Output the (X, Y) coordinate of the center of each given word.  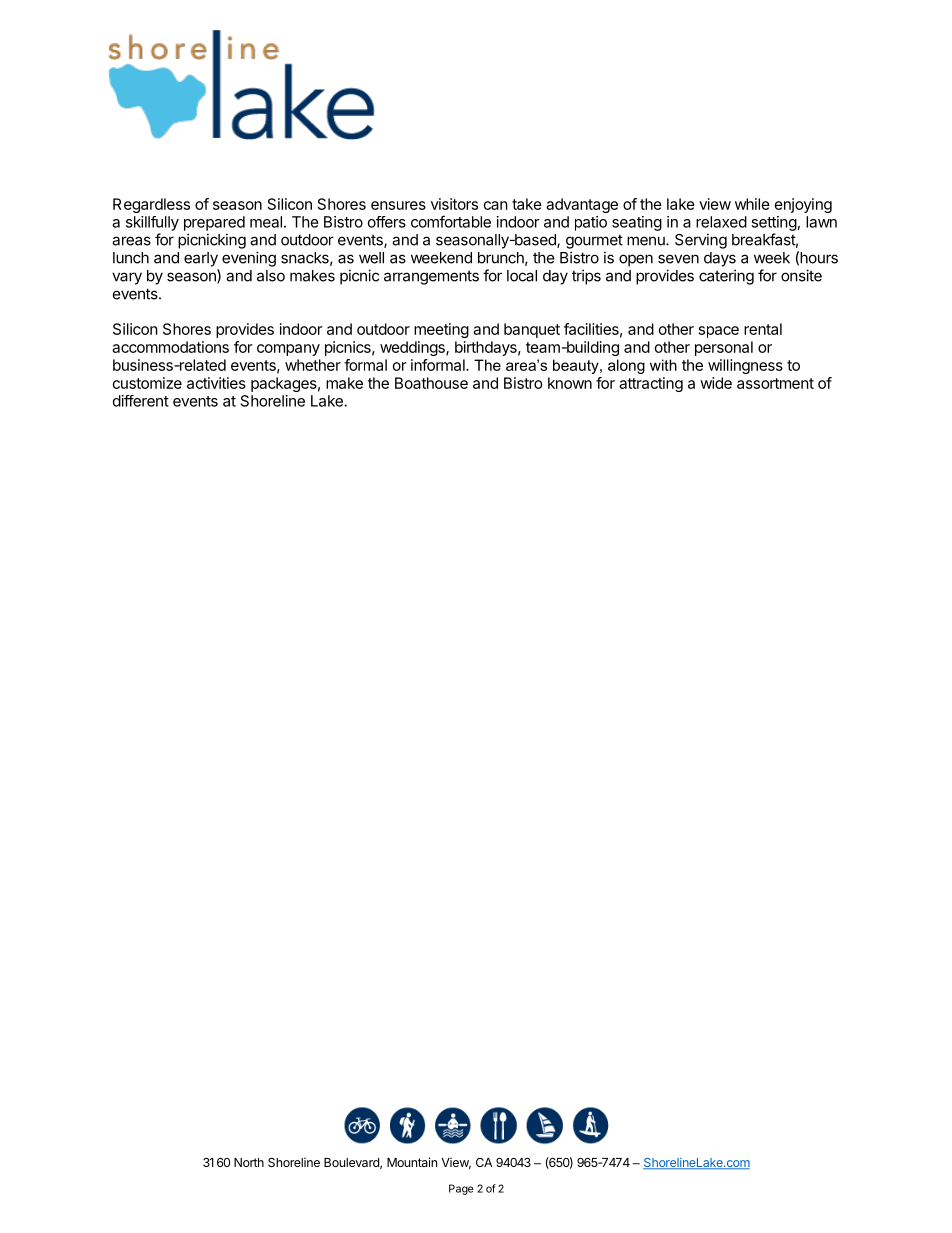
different (141, 401)
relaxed (721, 222)
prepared (214, 223)
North (249, 1162)
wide (716, 383)
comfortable (451, 221)
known (570, 383)
